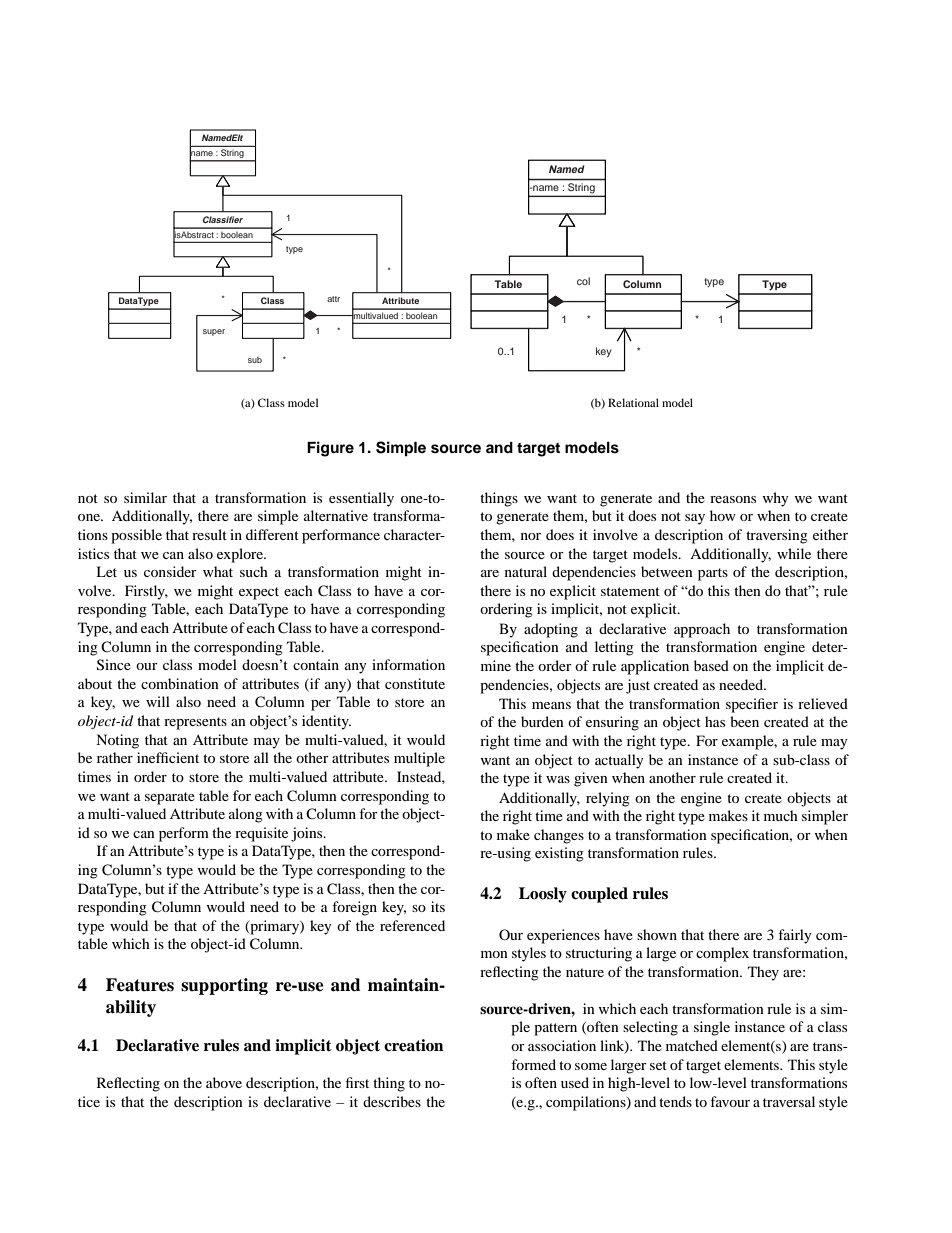  I want to click on Relational, so click(633, 402).
